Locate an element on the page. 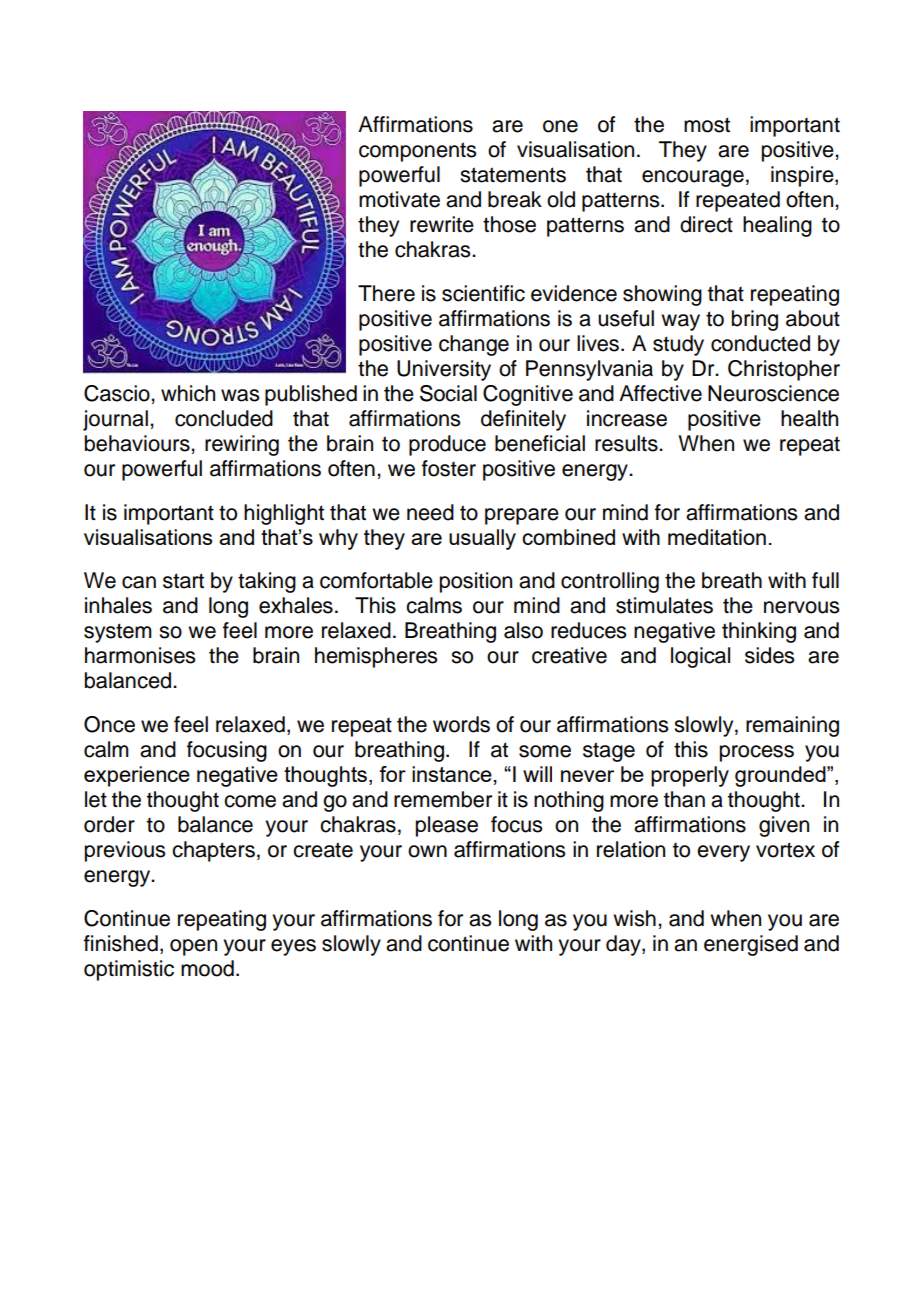 The width and height of the document is (924, 1308). process is located at coordinates (757, 753).
